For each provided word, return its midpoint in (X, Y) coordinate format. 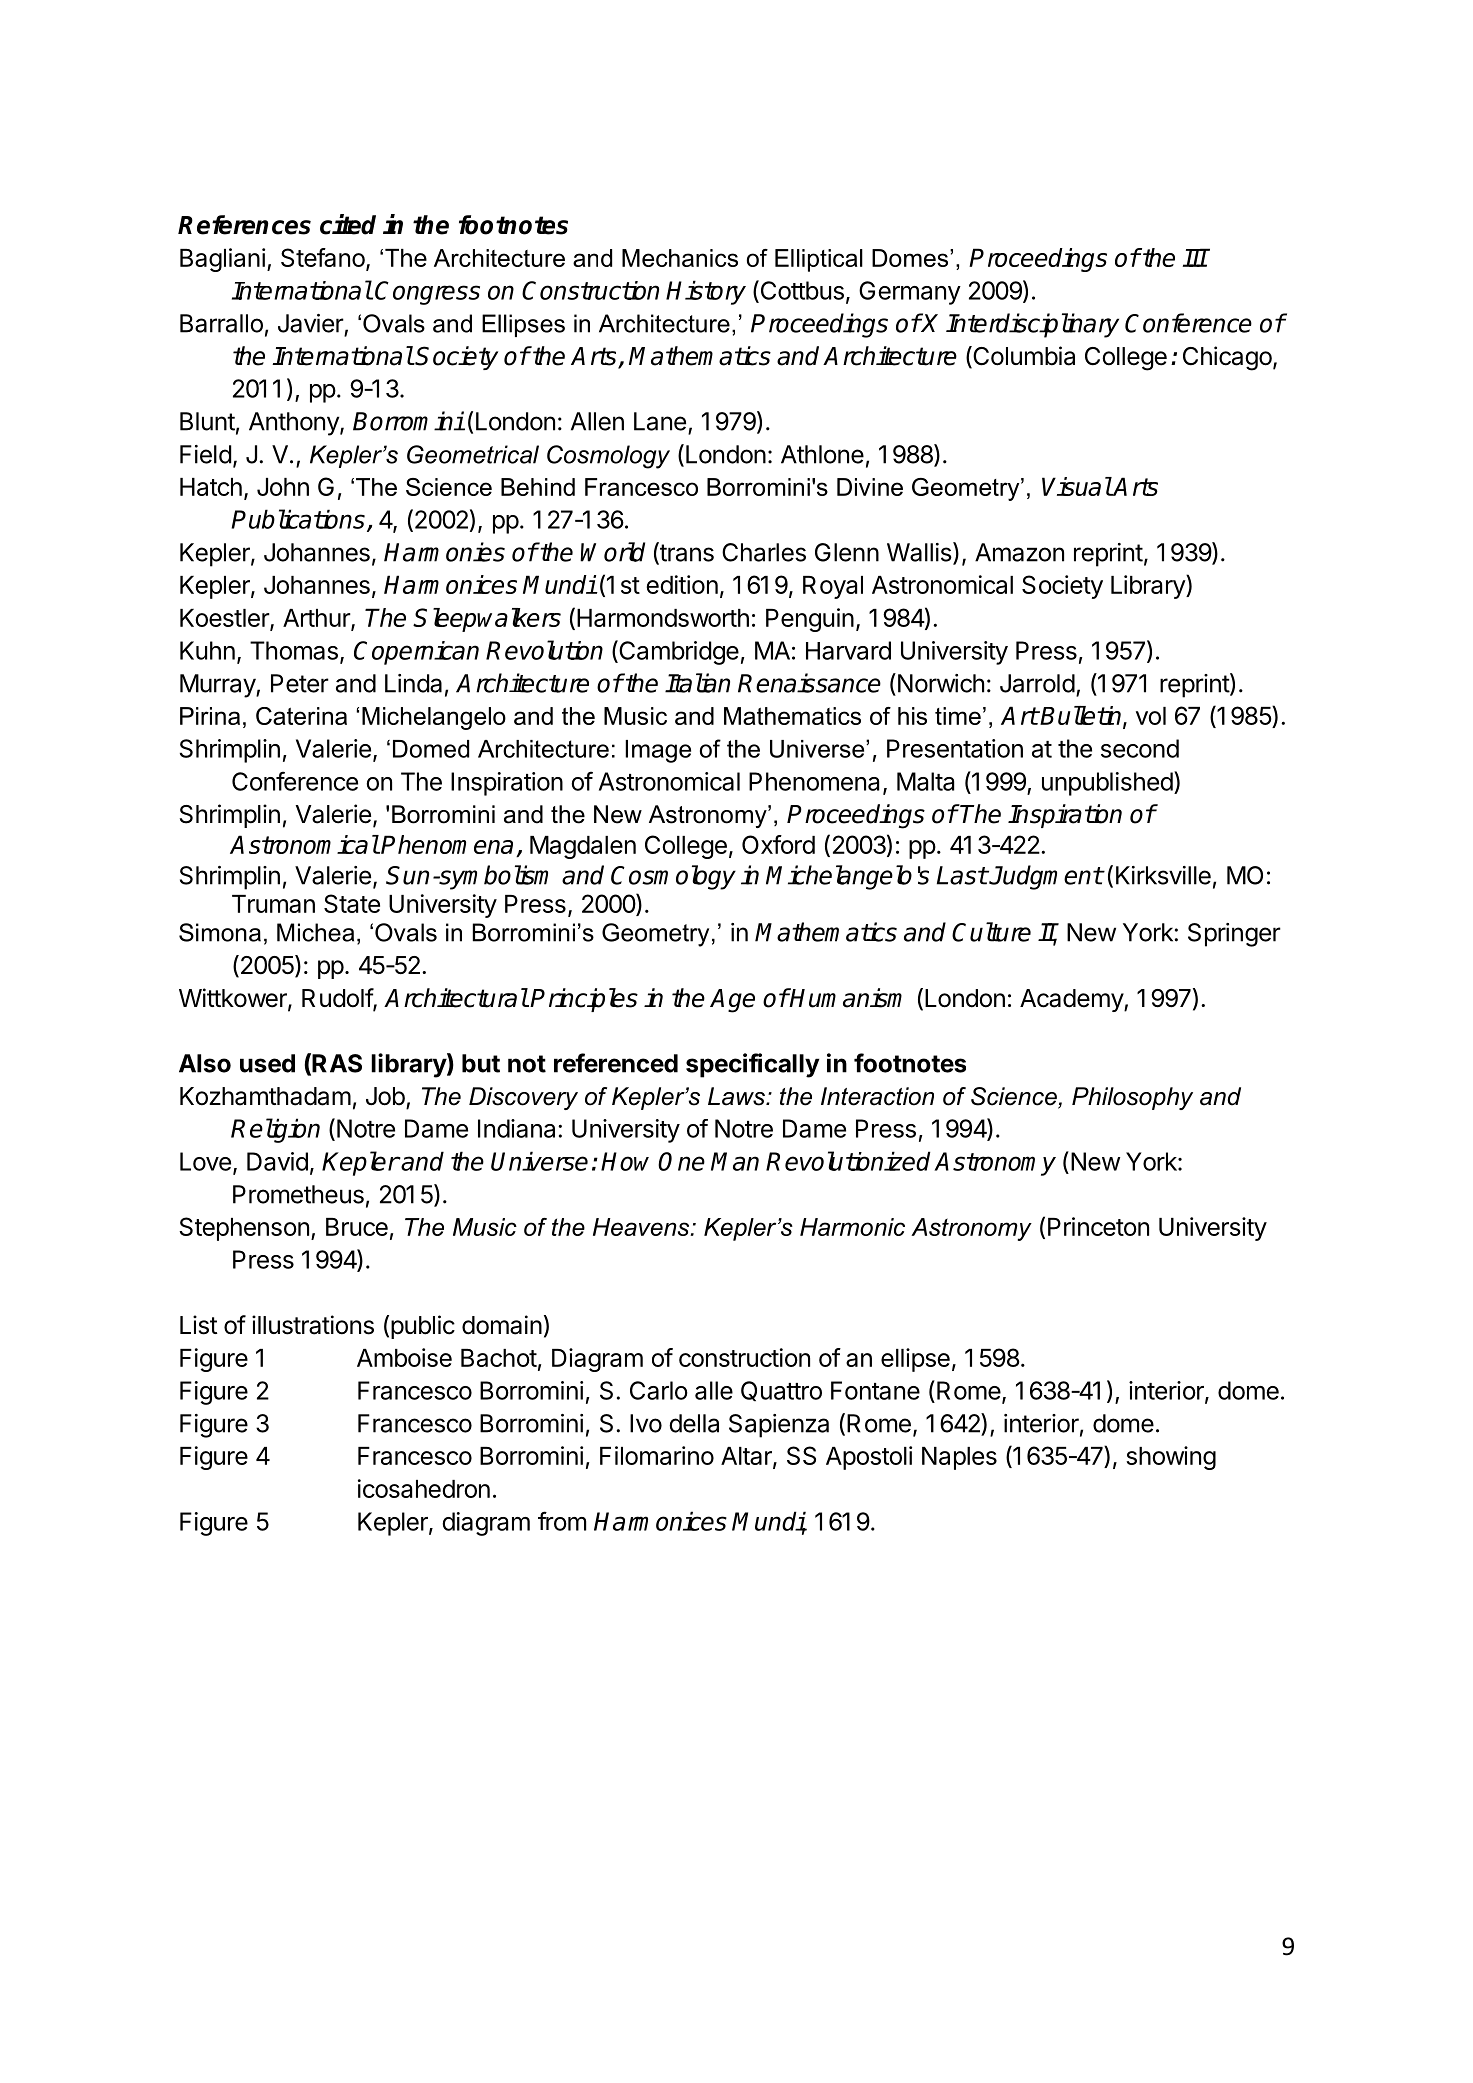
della (694, 1423)
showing (1171, 1458)
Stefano (324, 259)
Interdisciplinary (1032, 325)
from (562, 1521)
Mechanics (680, 258)
